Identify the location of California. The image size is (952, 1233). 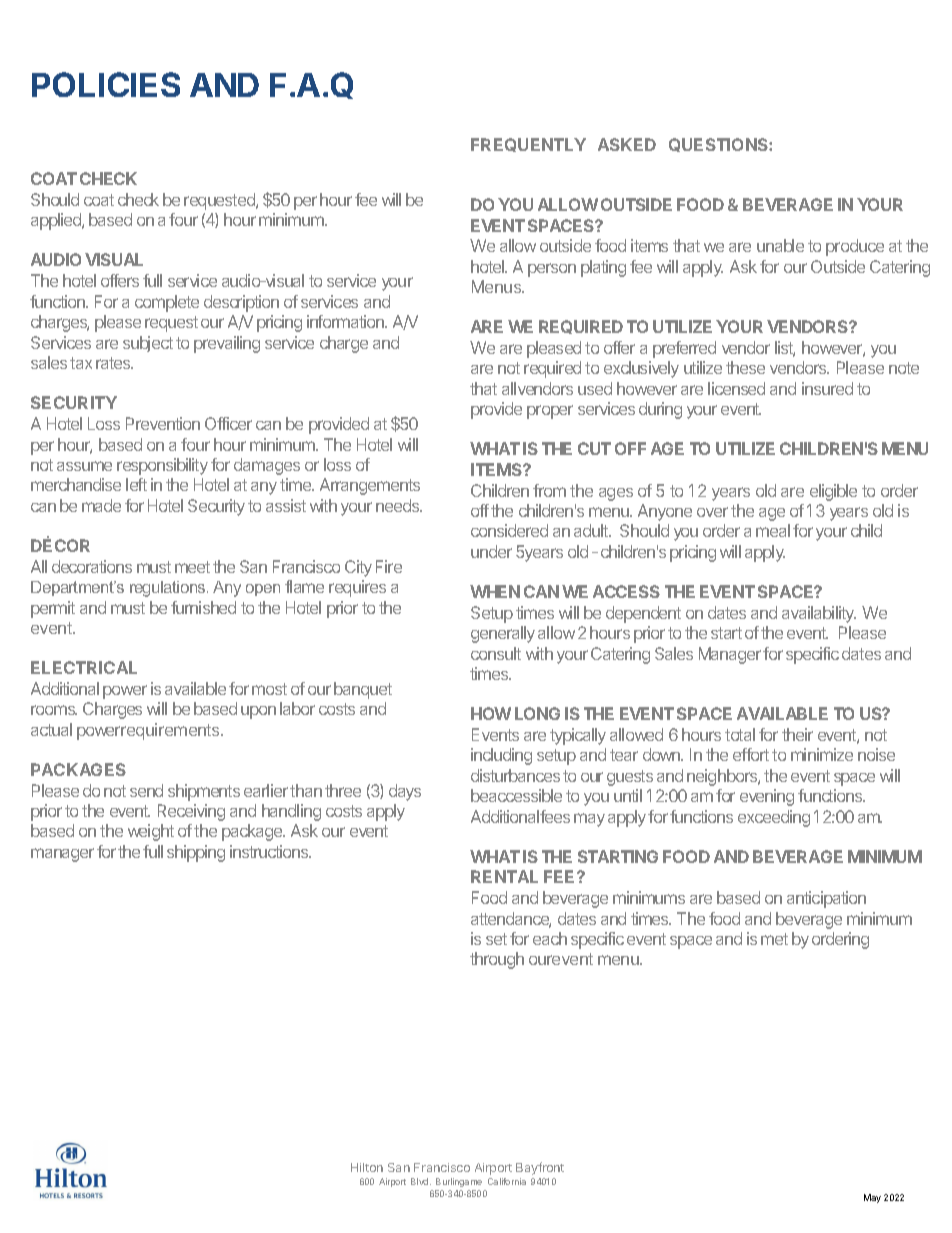
(507, 1181).
